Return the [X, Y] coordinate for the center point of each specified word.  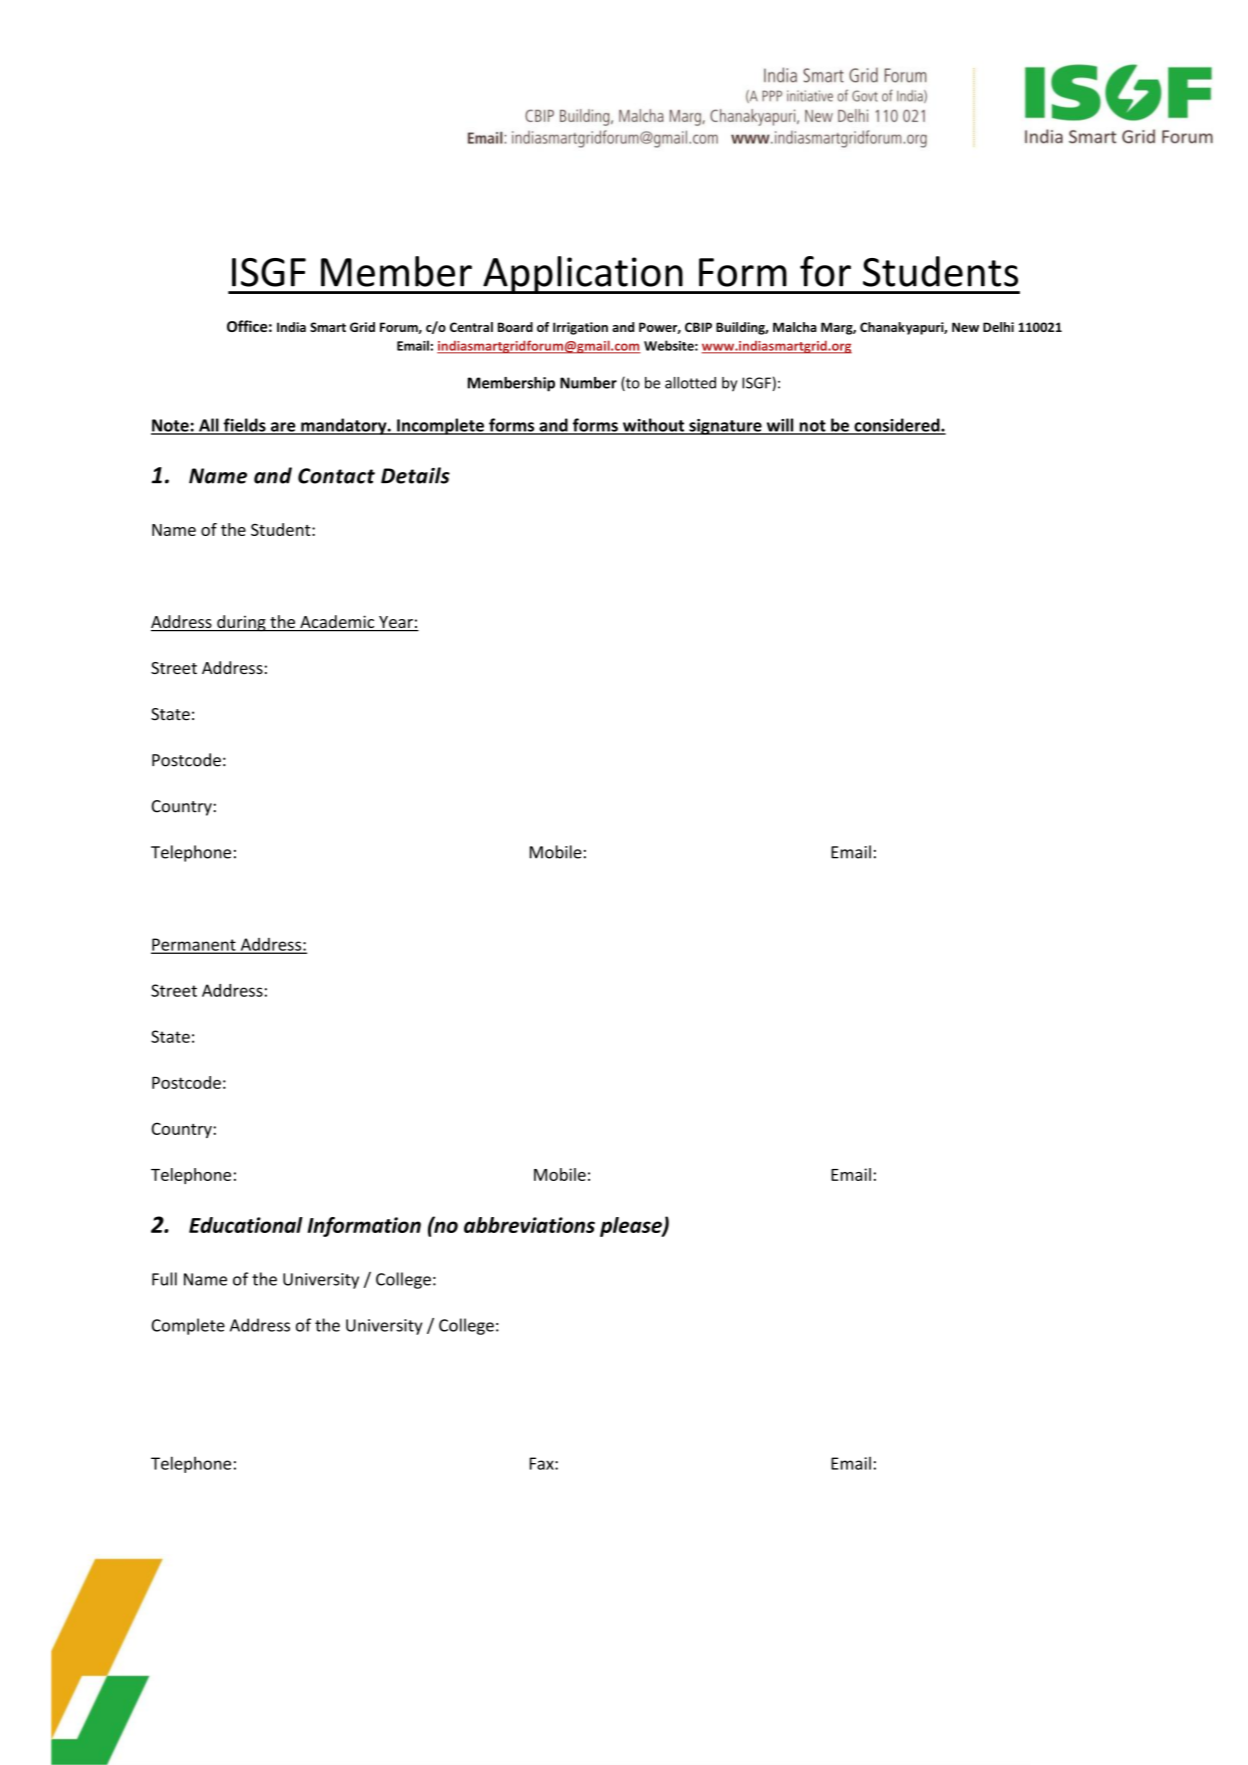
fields [244, 426]
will [780, 426]
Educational [246, 1225]
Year [396, 623]
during [241, 623]
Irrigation [580, 328]
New [965, 327]
